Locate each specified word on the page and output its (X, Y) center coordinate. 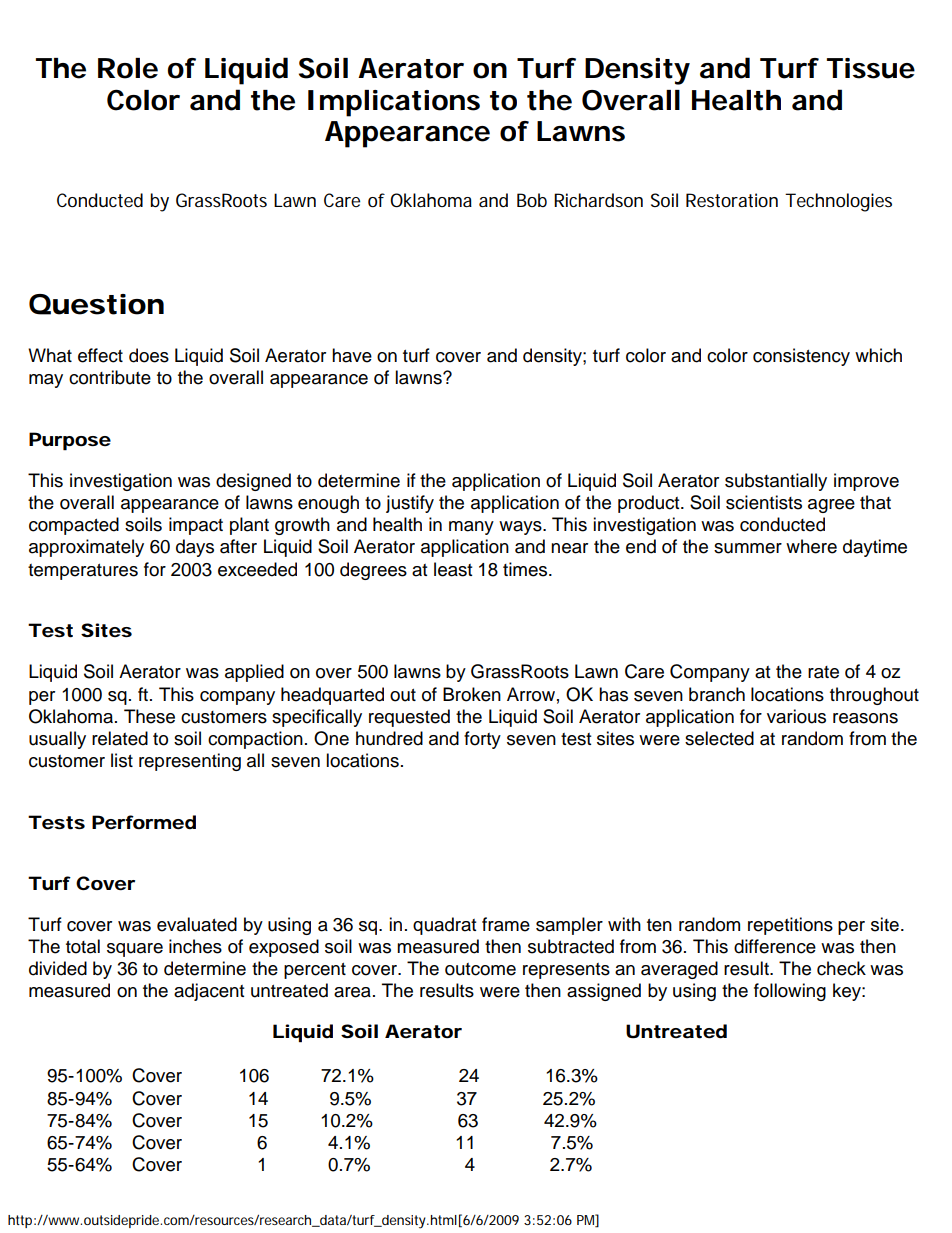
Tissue (871, 68)
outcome (480, 969)
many (471, 528)
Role (128, 68)
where (811, 546)
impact (196, 526)
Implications (394, 103)
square (135, 950)
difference (775, 946)
